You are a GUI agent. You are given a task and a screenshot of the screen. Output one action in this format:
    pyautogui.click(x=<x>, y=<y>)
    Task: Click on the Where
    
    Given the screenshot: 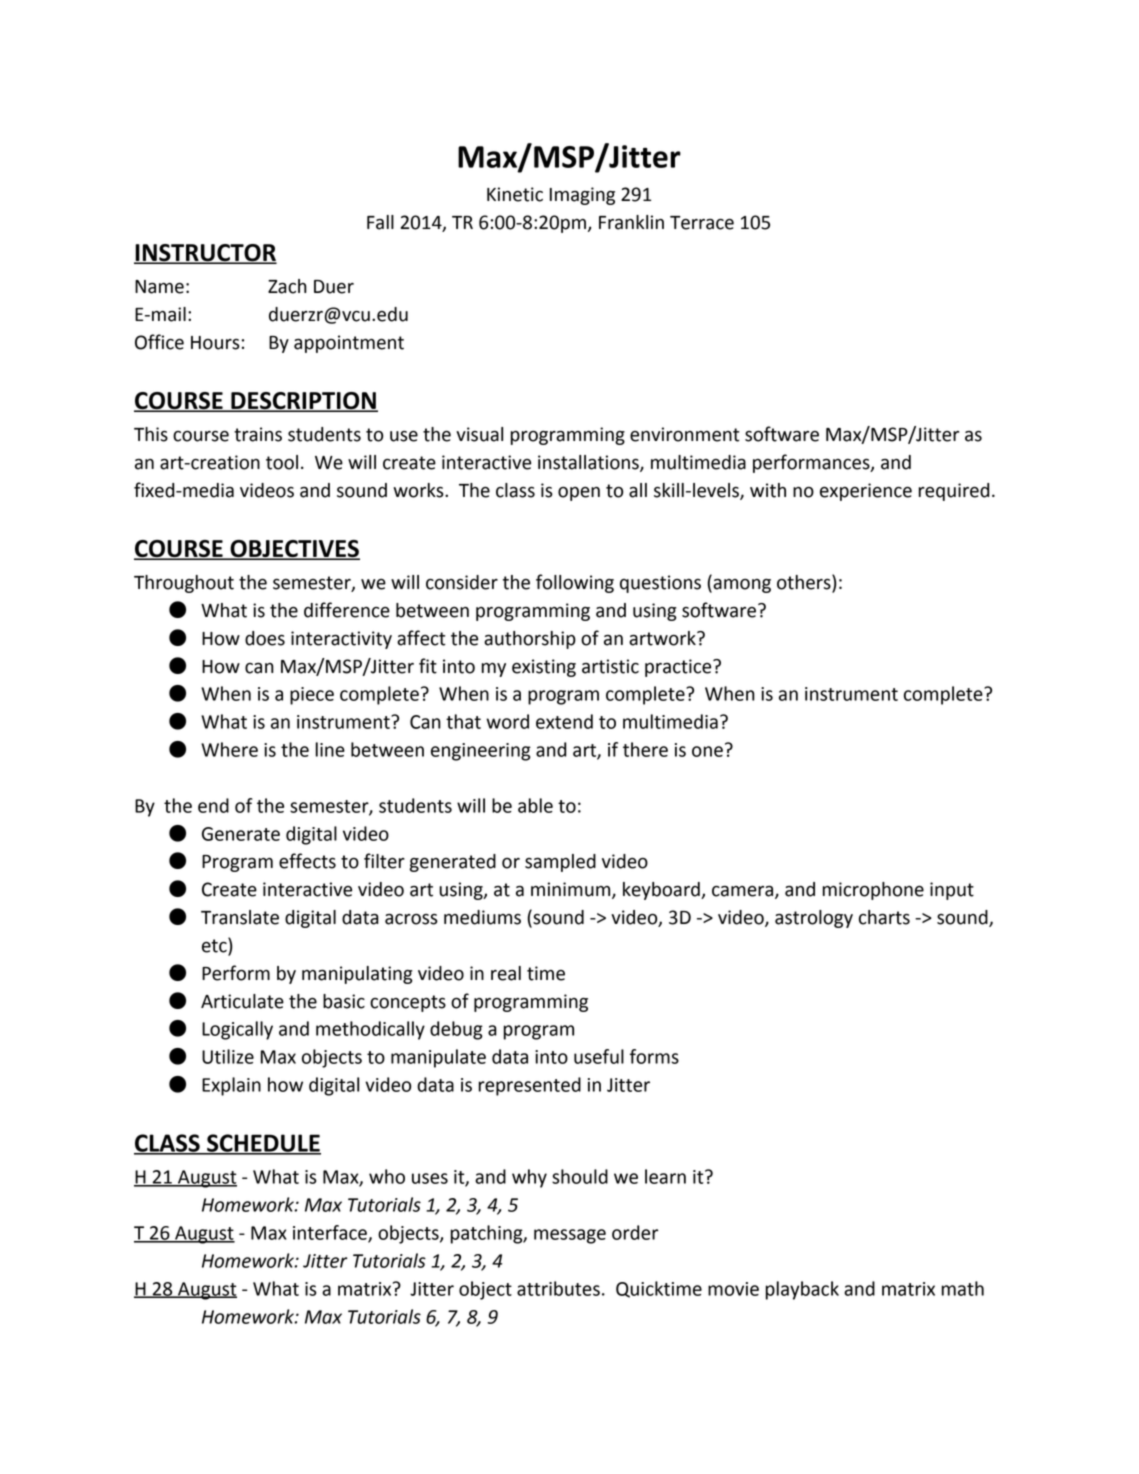 What is the action you would take?
    pyautogui.click(x=229, y=749)
